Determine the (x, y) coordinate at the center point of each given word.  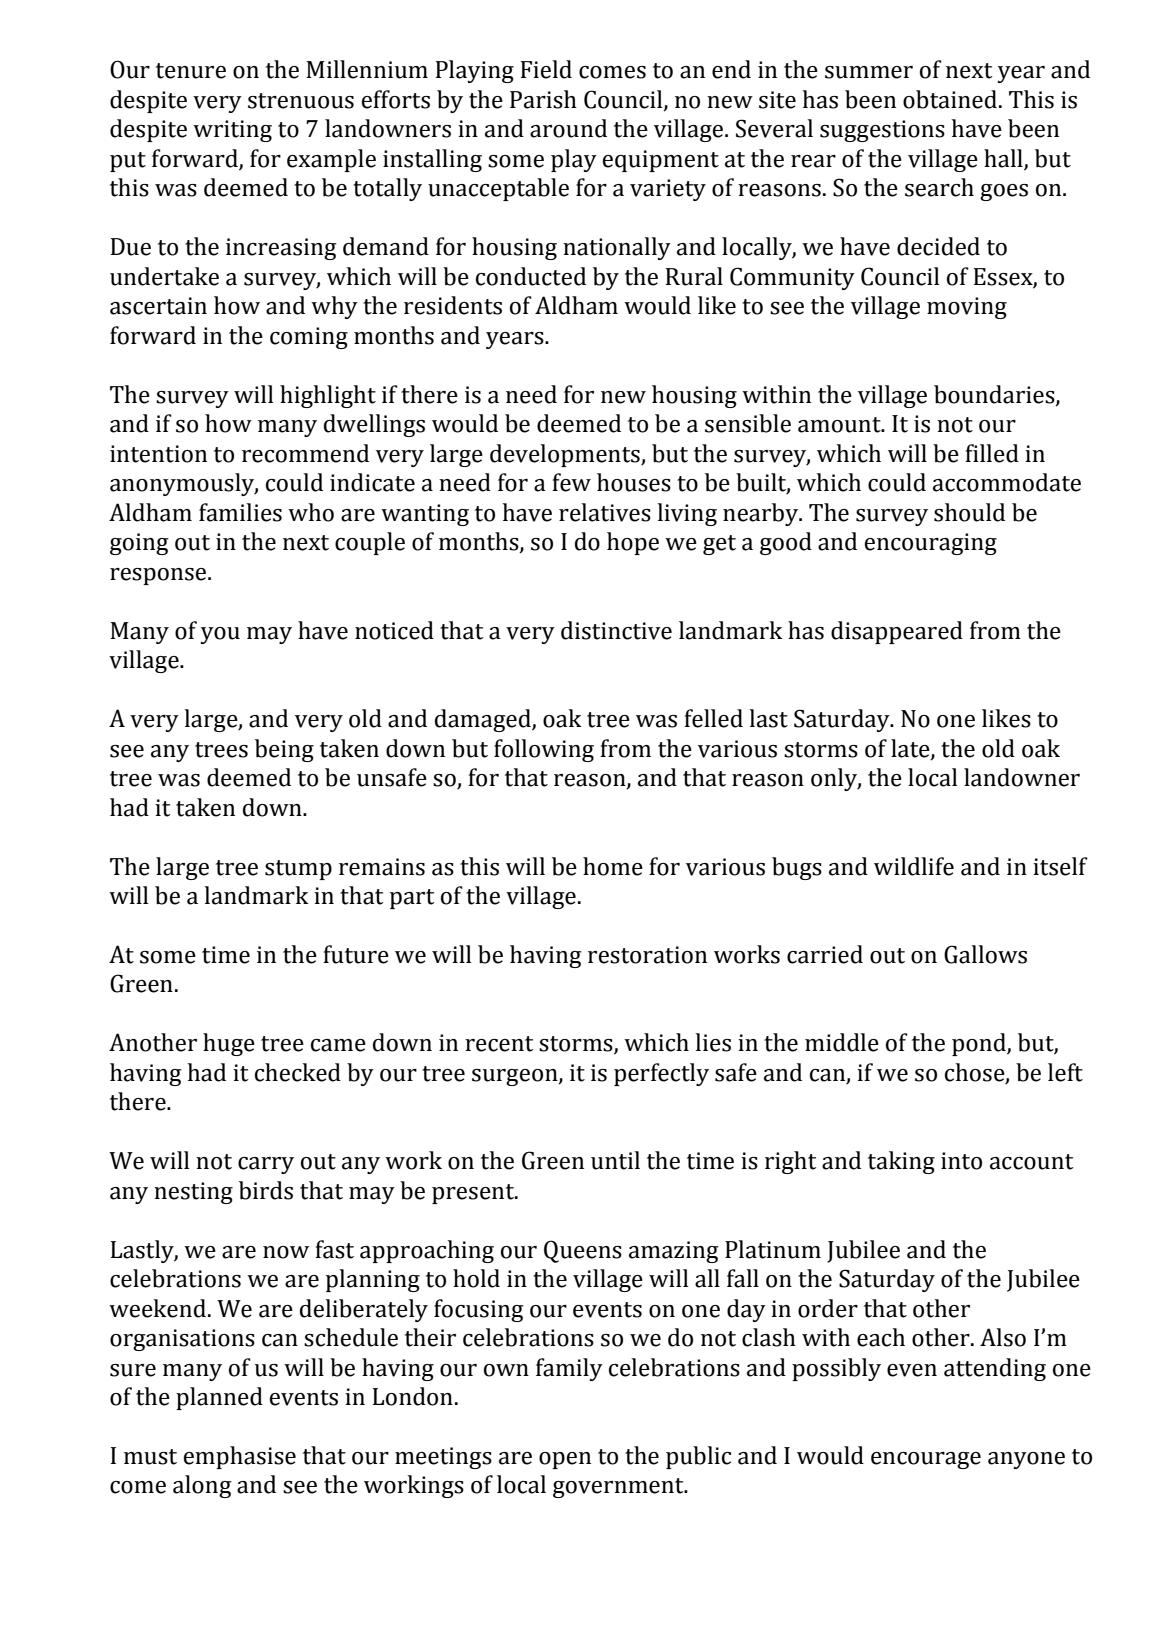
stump (298, 870)
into (961, 1161)
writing (232, 131)
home (613, 866)
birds (266, 1190)
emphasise (240, 1457)
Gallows (985, 954)
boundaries (995, 395)
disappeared (897, 632)
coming (309, 338)
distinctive (616, 630)
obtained (950, 99)
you (220, 635)
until (615, 1160)
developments (566, 455)
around (568, 128)
